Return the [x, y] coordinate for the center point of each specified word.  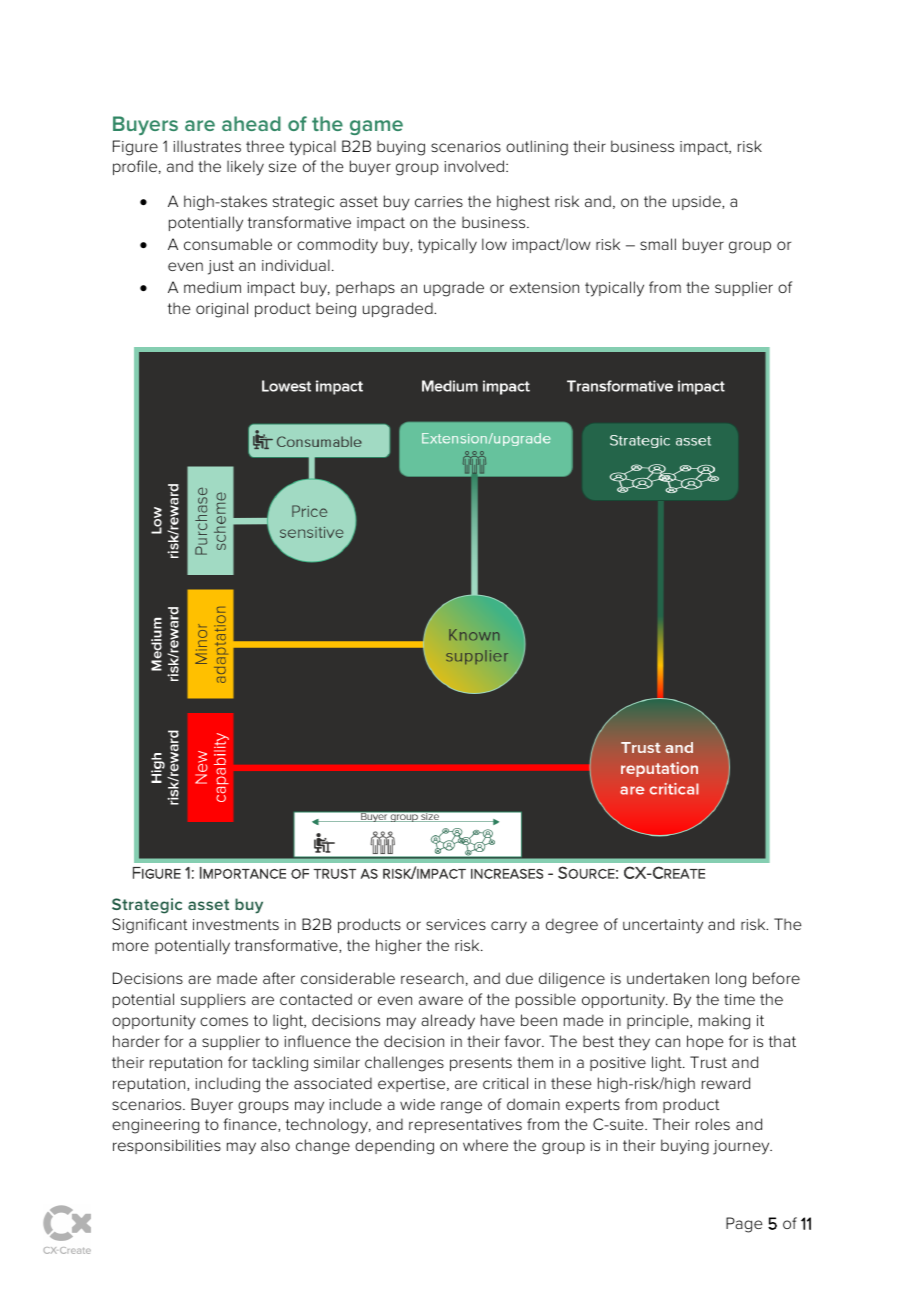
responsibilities [167, 1146]
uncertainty [663, 926]
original [222, 310]
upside [698, 202]
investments [236, 924]
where [485, 1145]
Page [744, 1225]
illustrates [207, 146]
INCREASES [507, 874]
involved [475, 166]
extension [544, 287]
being [336, 310]
